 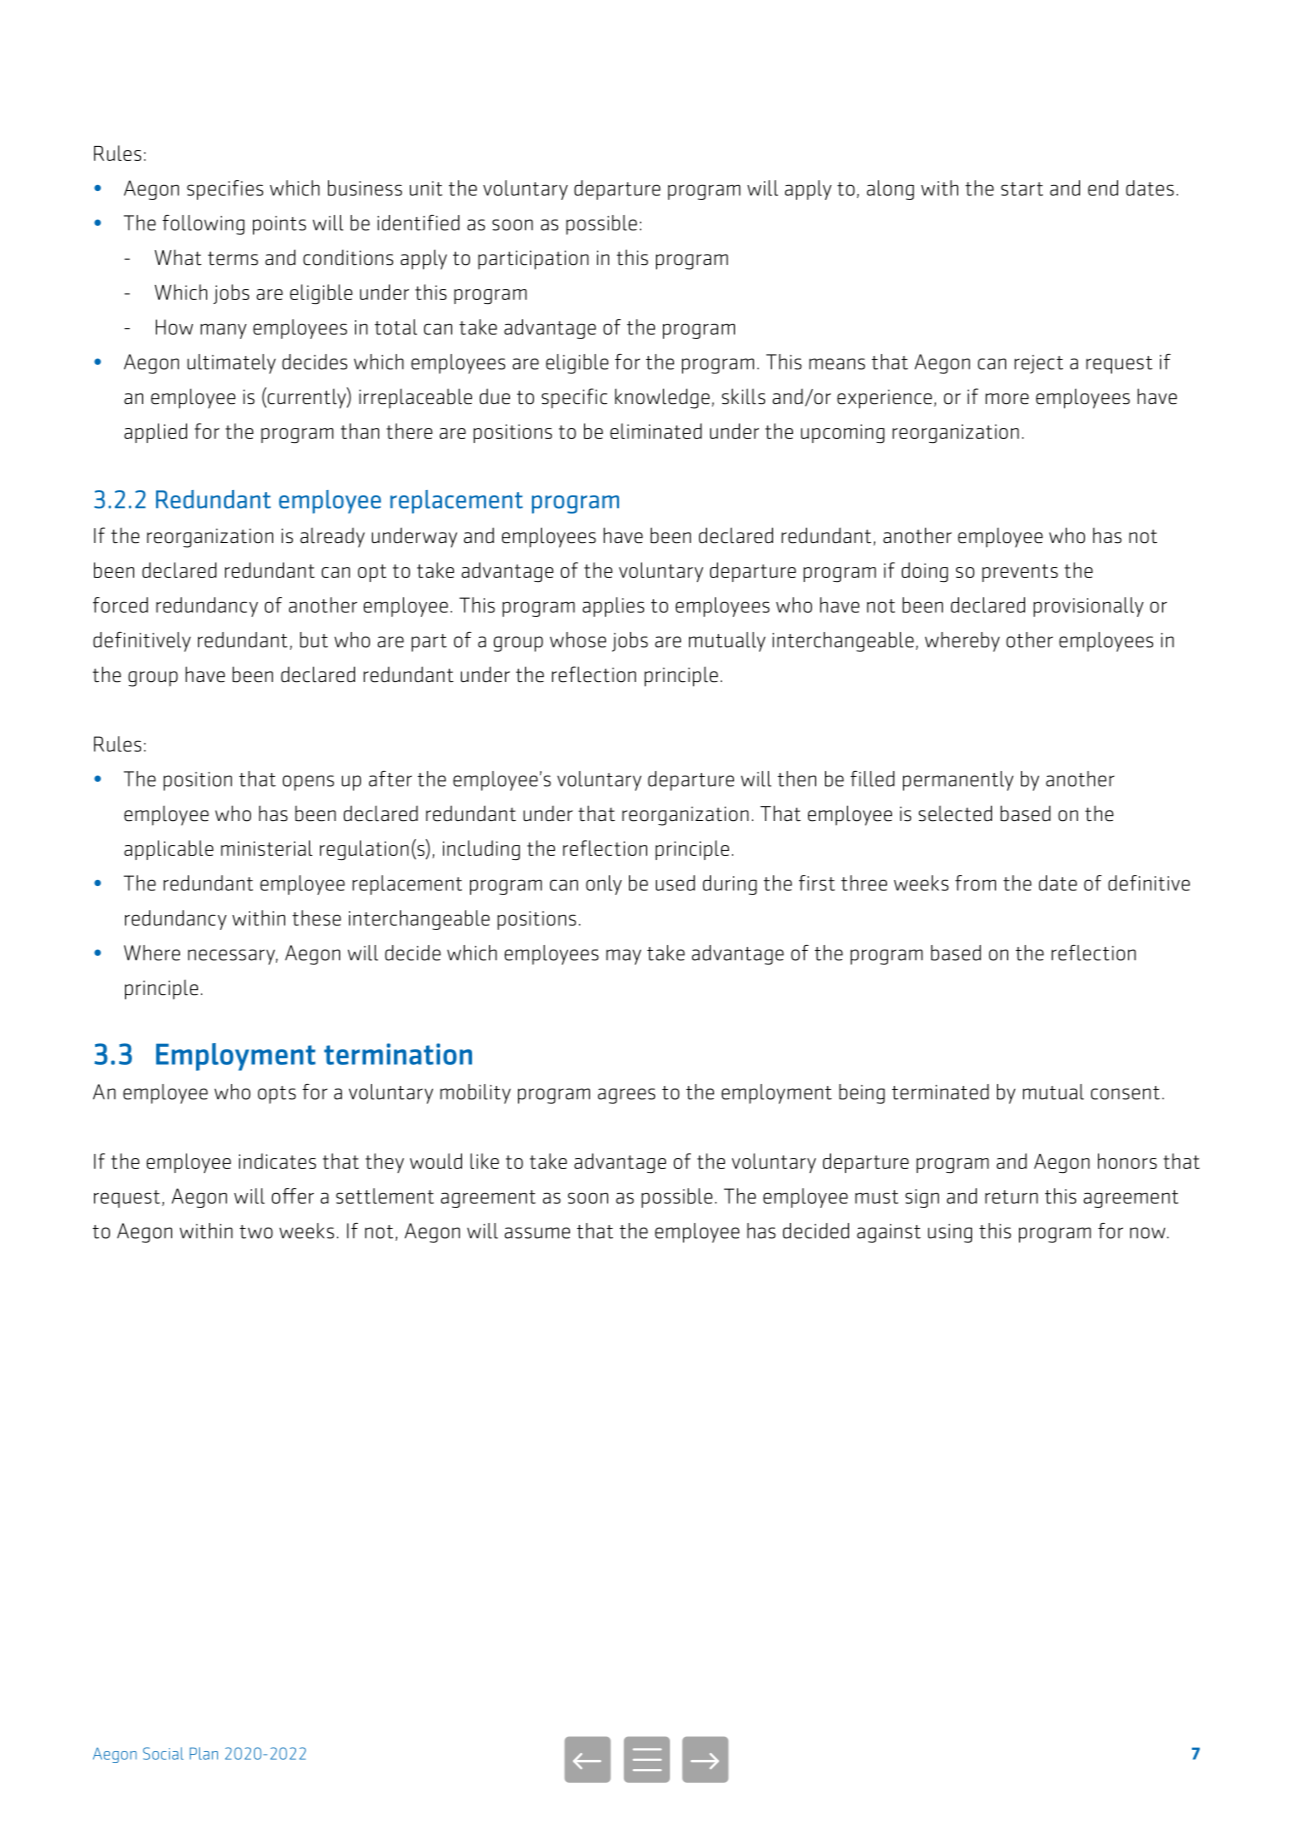 I want to click on return, so click(x=1011, y=1197).
